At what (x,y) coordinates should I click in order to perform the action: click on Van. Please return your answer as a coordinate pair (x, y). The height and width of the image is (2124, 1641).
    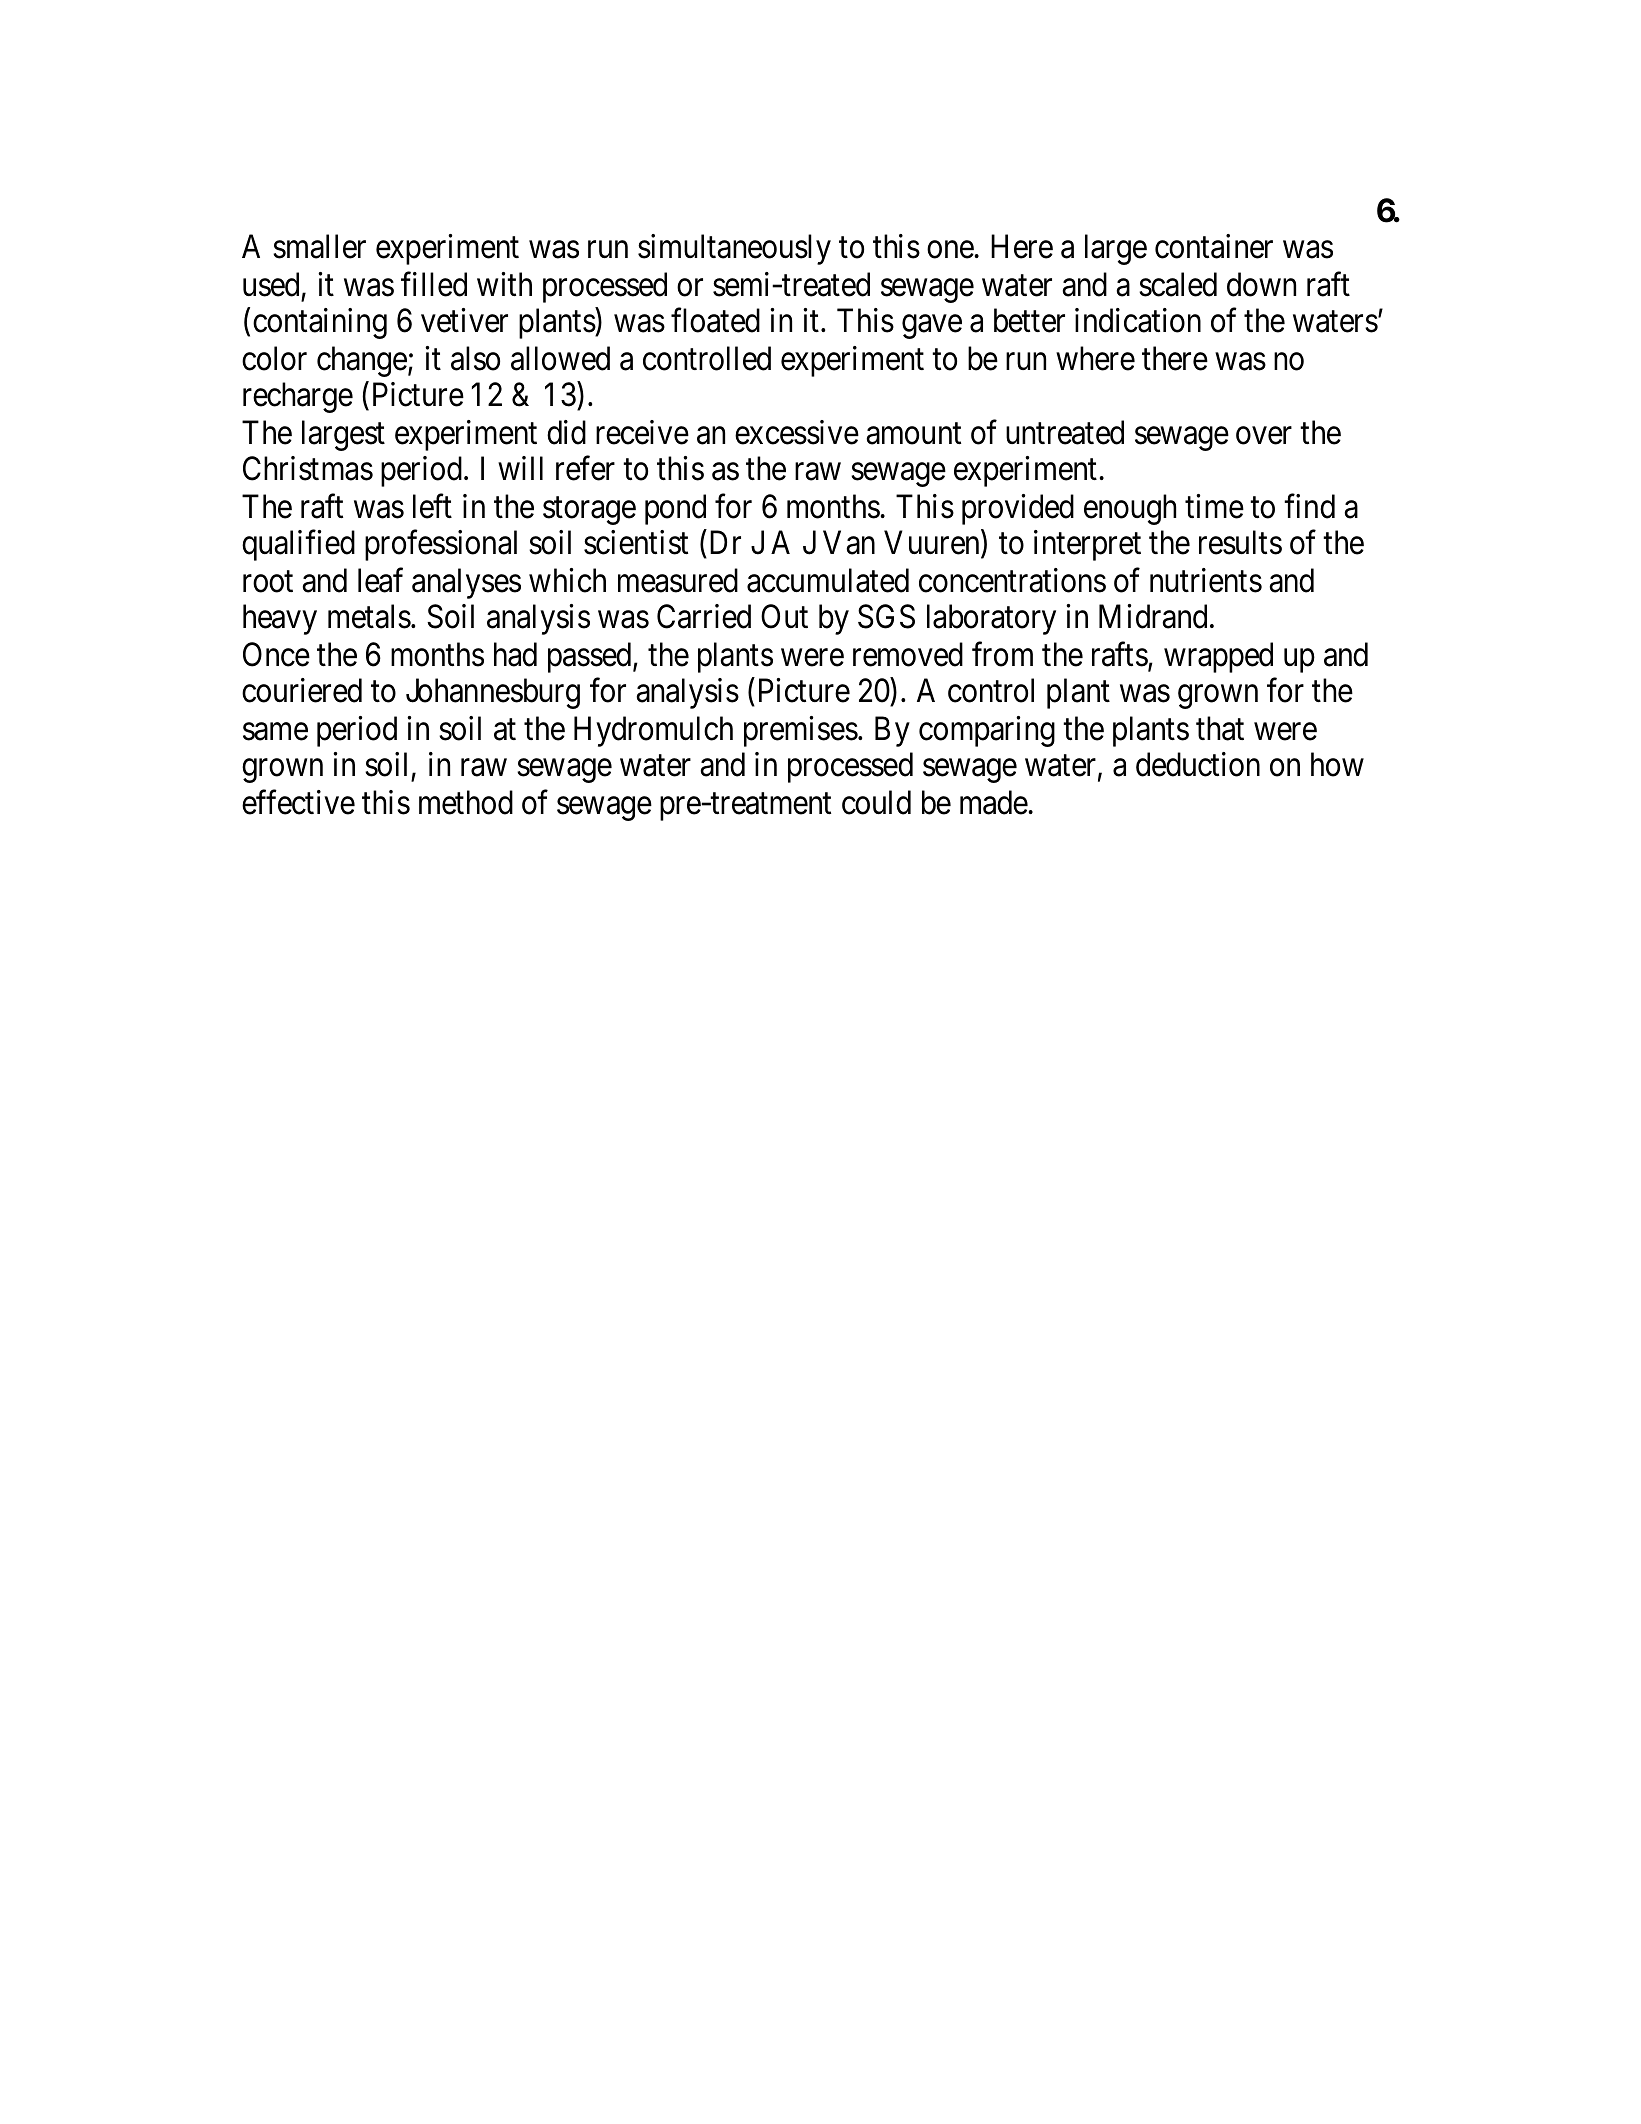
    Looking at the image, I should click on (849, 543).
